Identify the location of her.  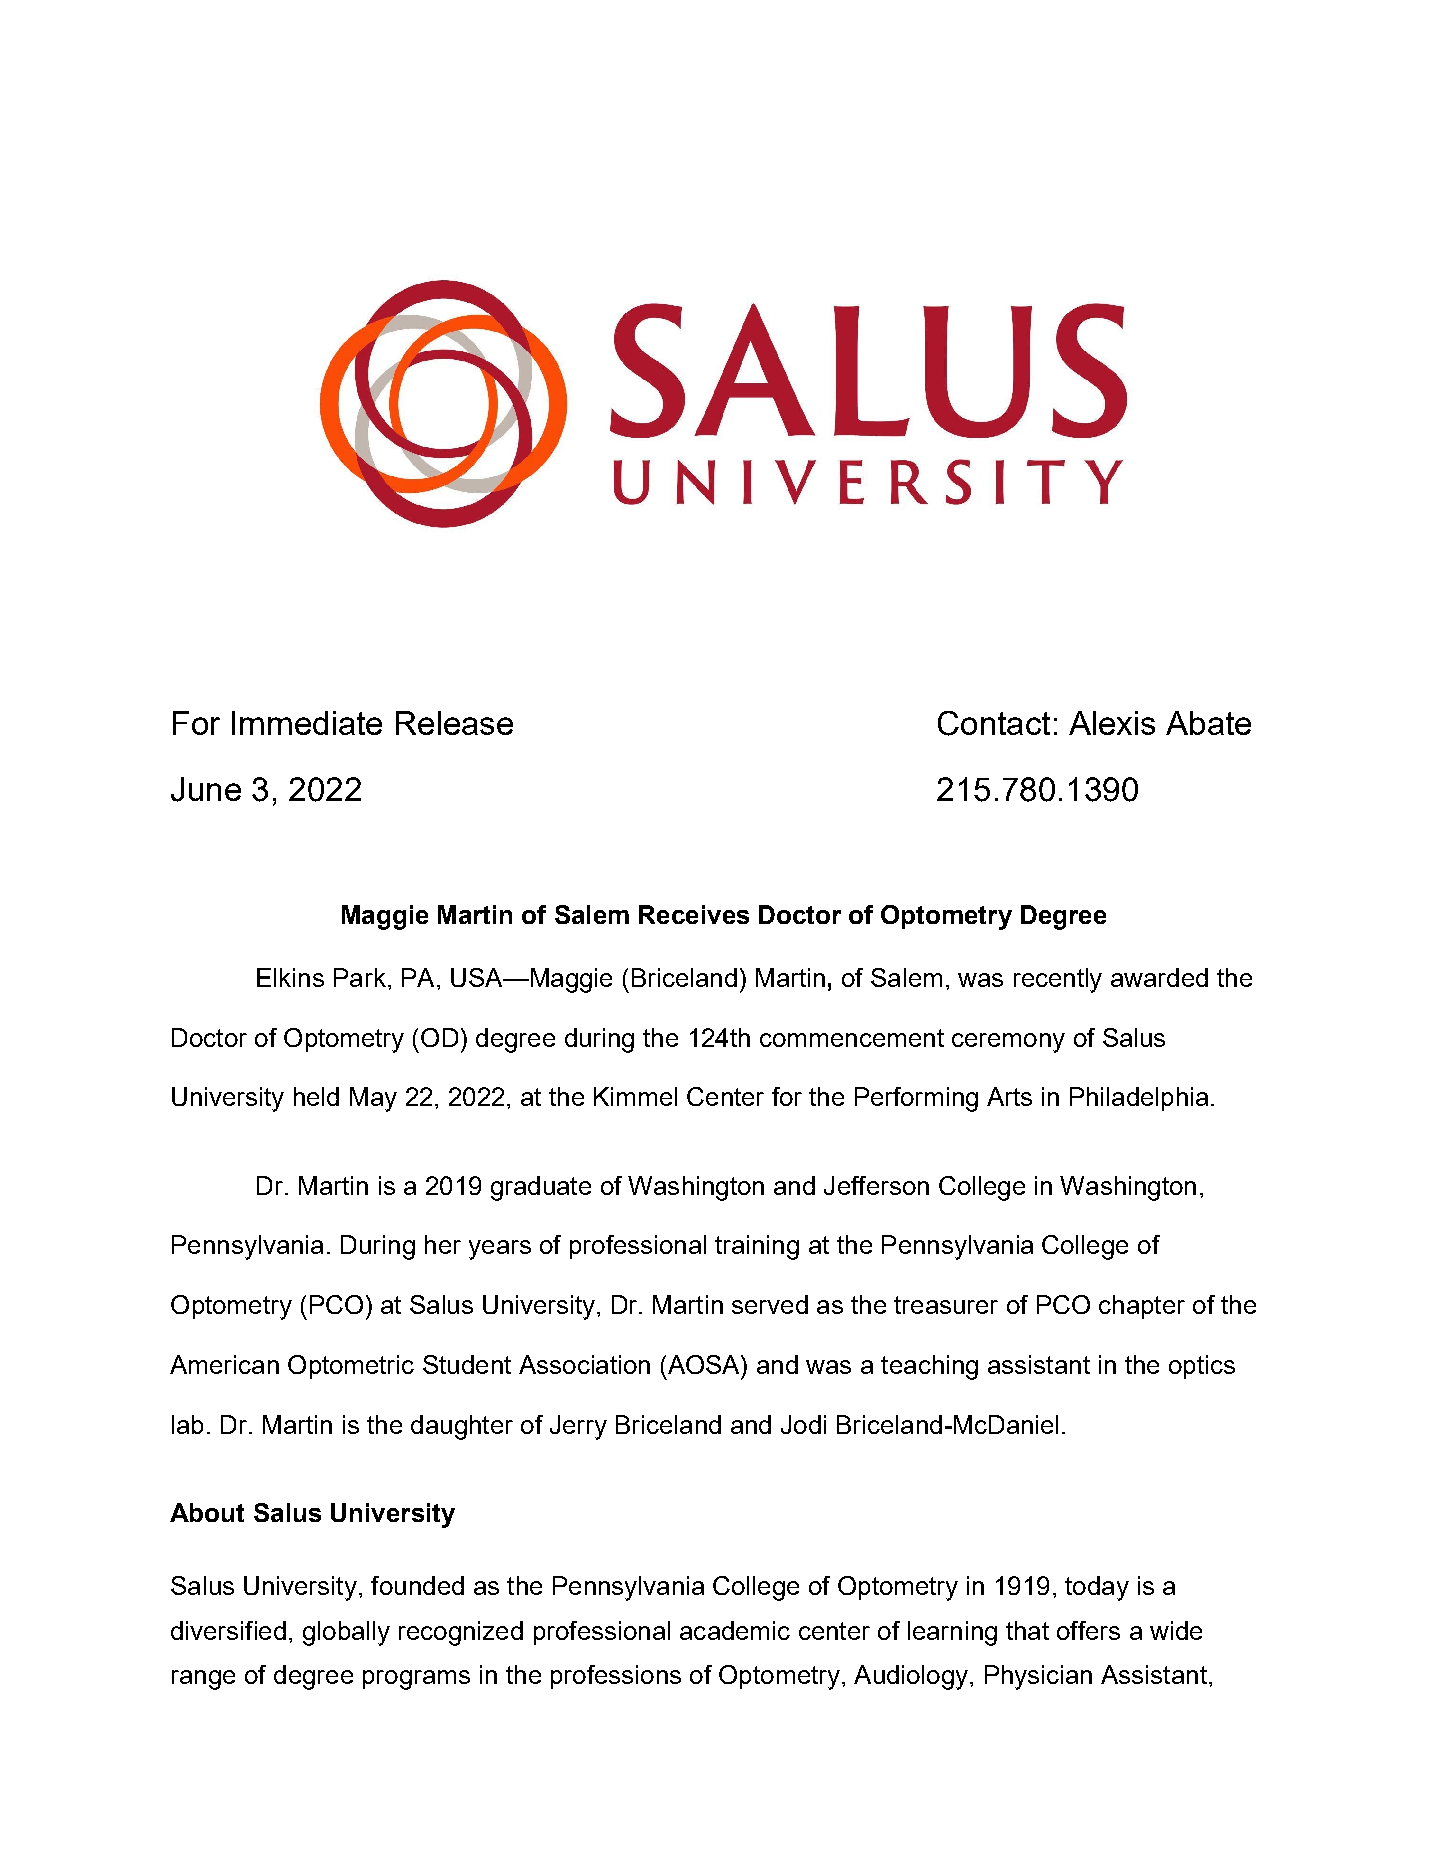
(443, 1244).
